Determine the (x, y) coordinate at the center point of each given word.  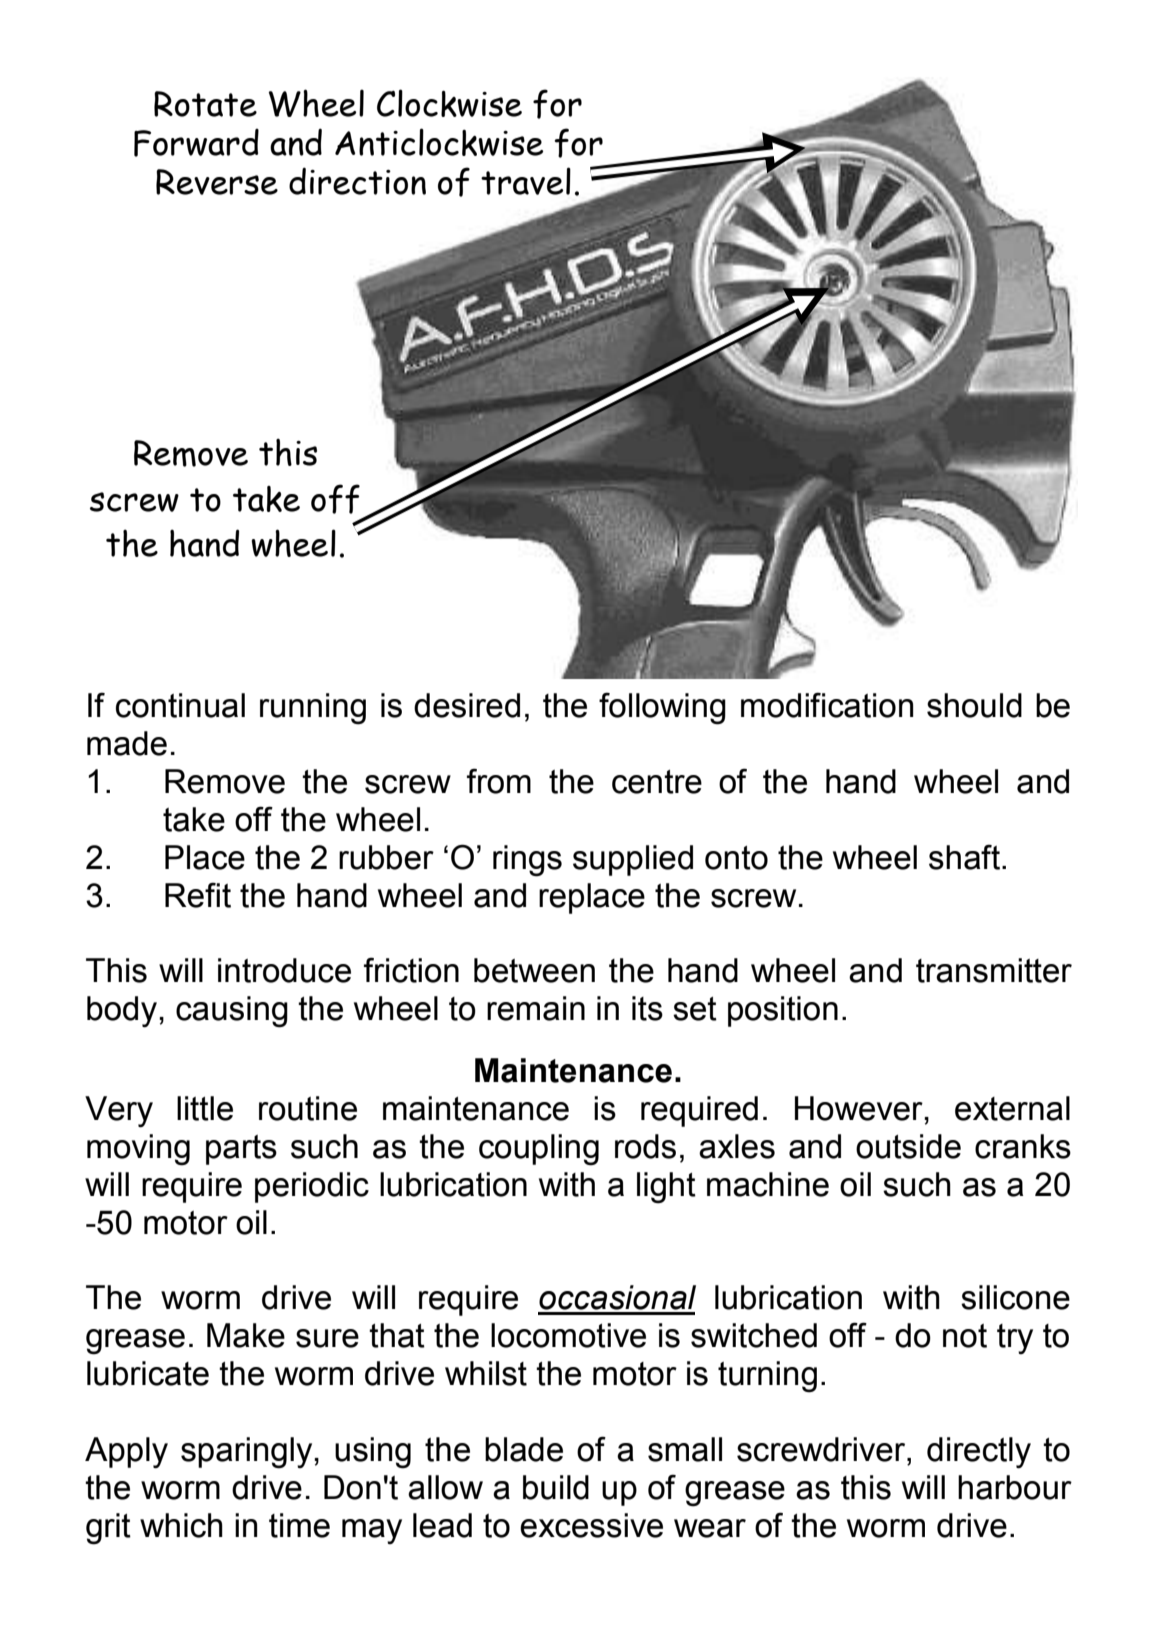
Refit (198, 895)
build (556, 1487)
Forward (196, 143)
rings (527, 861)
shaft (964, 857)
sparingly (248, 1453)
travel (526, 181)
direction (357, 181)
